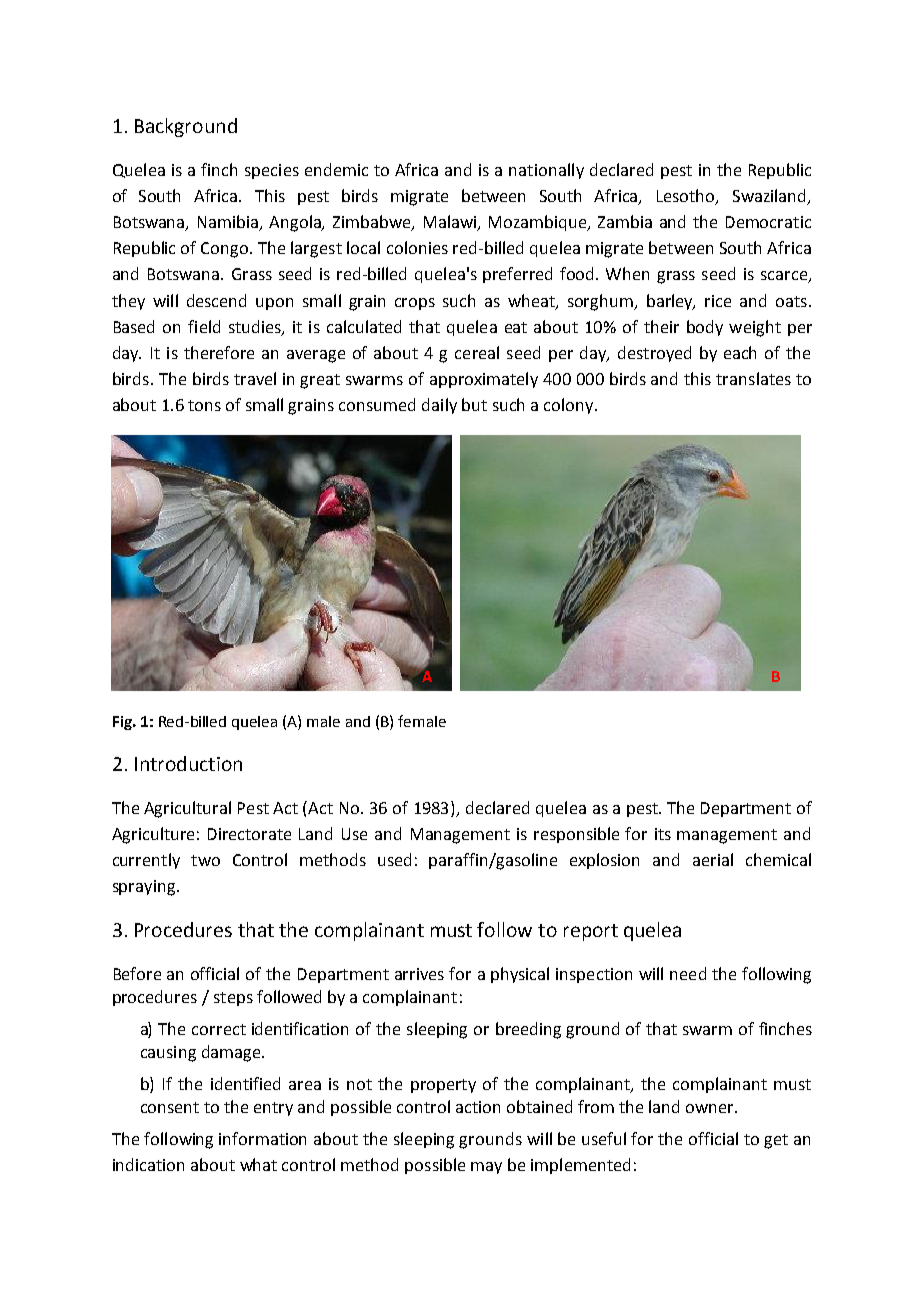  Describe the element at coordinates (188, 763) in the screenshot. I see `Introduction` at that location.
